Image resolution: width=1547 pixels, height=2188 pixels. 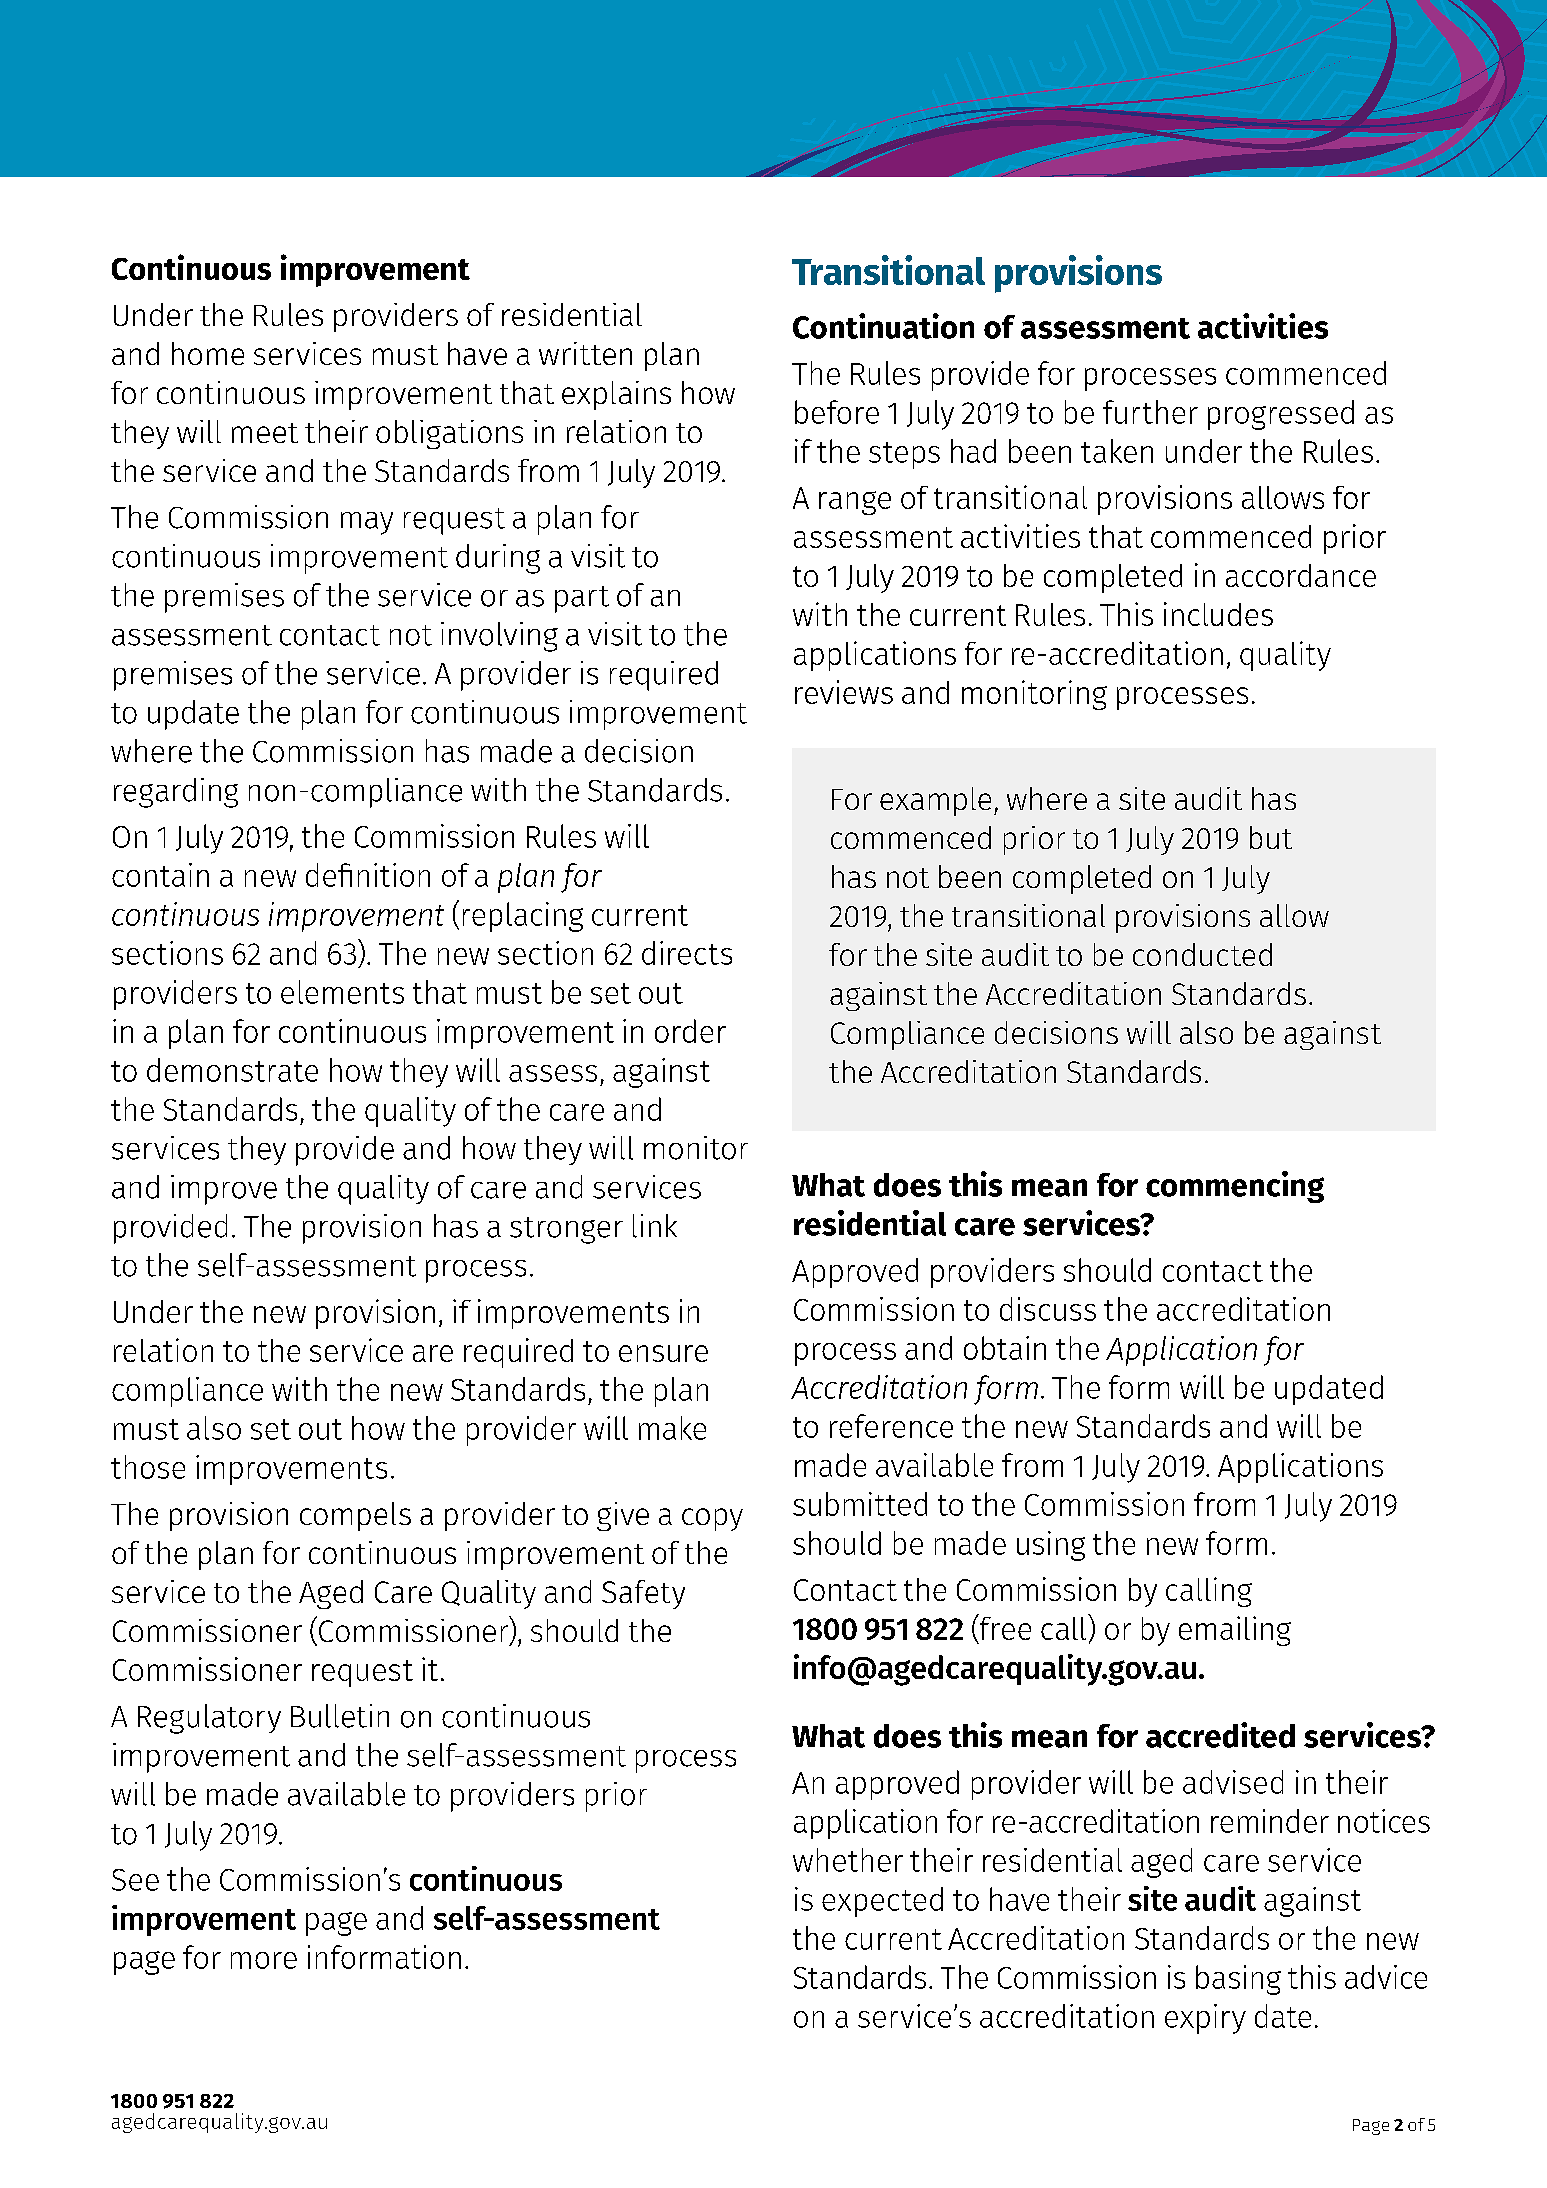 What do you see at coordinates (264, 1960) in the screenshot?
I see `more` at bounding box center [264, 1960].
